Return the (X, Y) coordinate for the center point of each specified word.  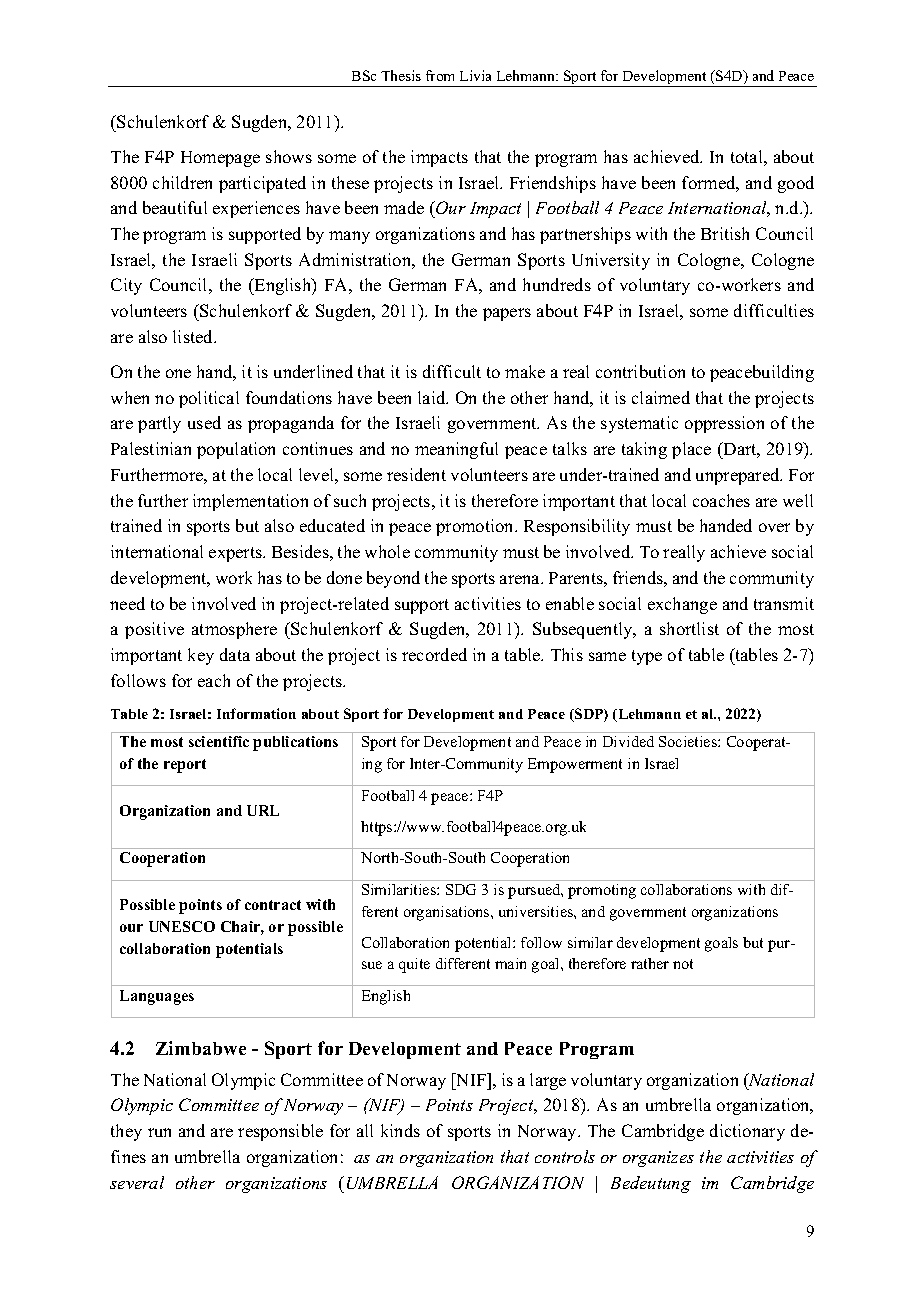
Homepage (220, 159)
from (440, 75)
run (159, 1132)
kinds (400, 1130)
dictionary (747, 1132)
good (796, 184)
